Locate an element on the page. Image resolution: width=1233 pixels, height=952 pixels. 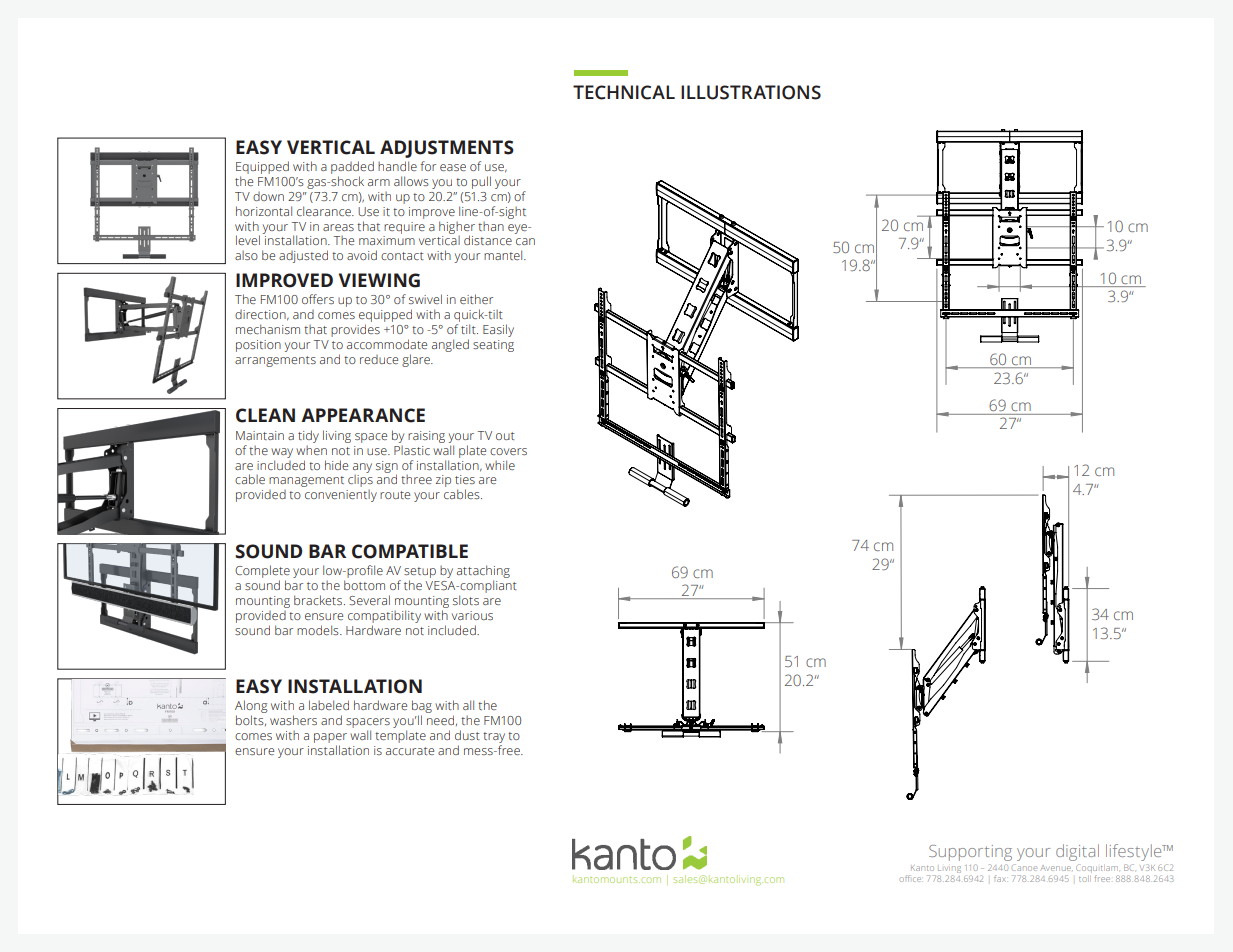
TECHNICAL is located at coordinates (624, 92).
